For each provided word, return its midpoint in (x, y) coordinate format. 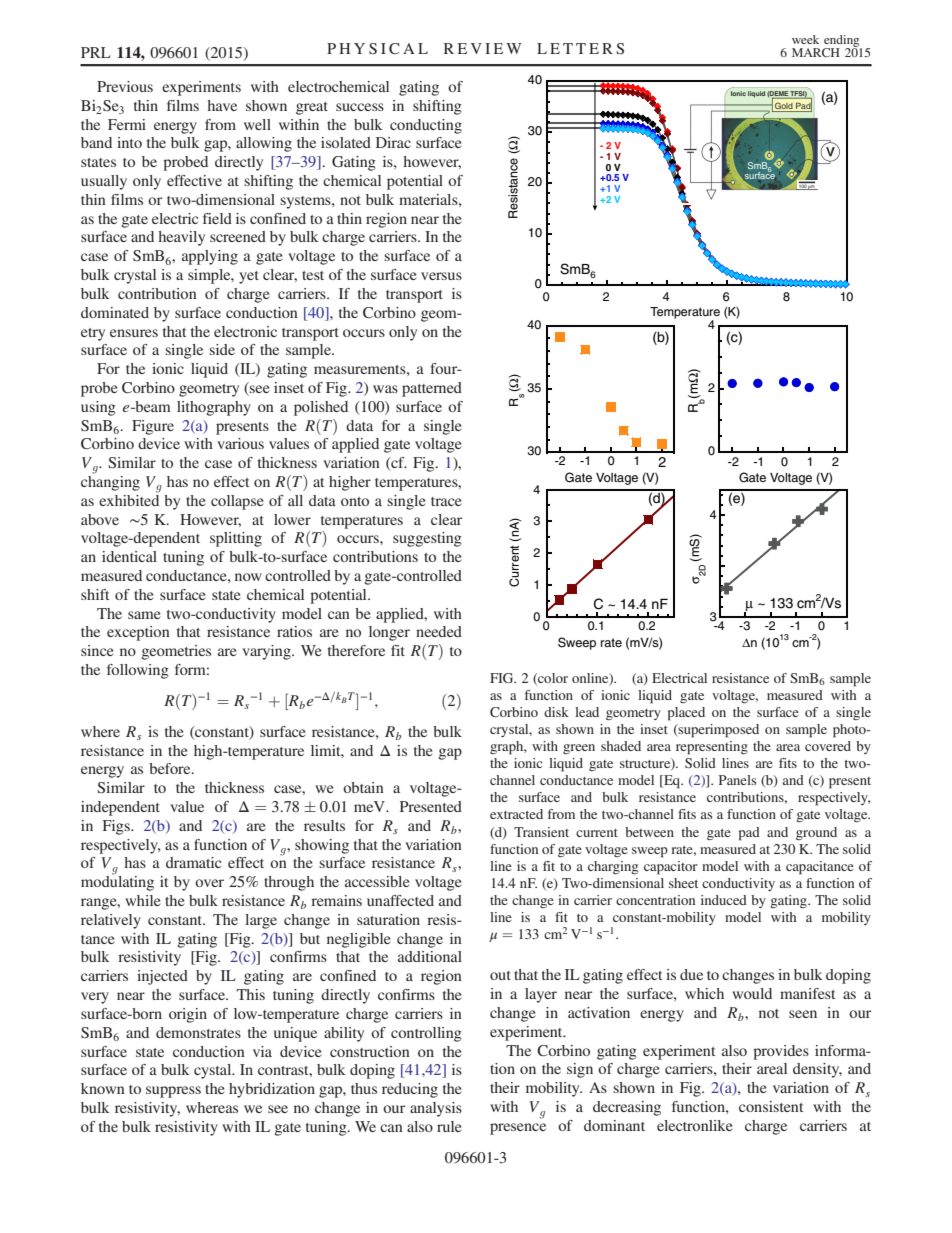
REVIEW (483, 48)
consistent (771, 1106)
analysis (436, 1109)
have (222, 105)
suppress (173, 1092)
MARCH (816, 52)
